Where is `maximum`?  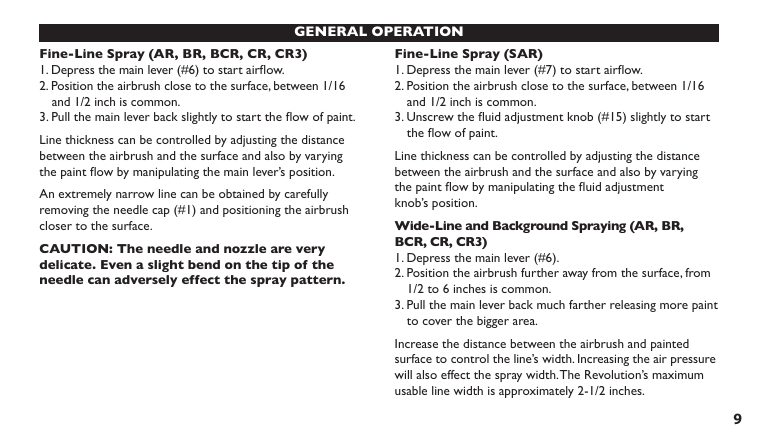
maximum is located at coordinates (677, 374).
